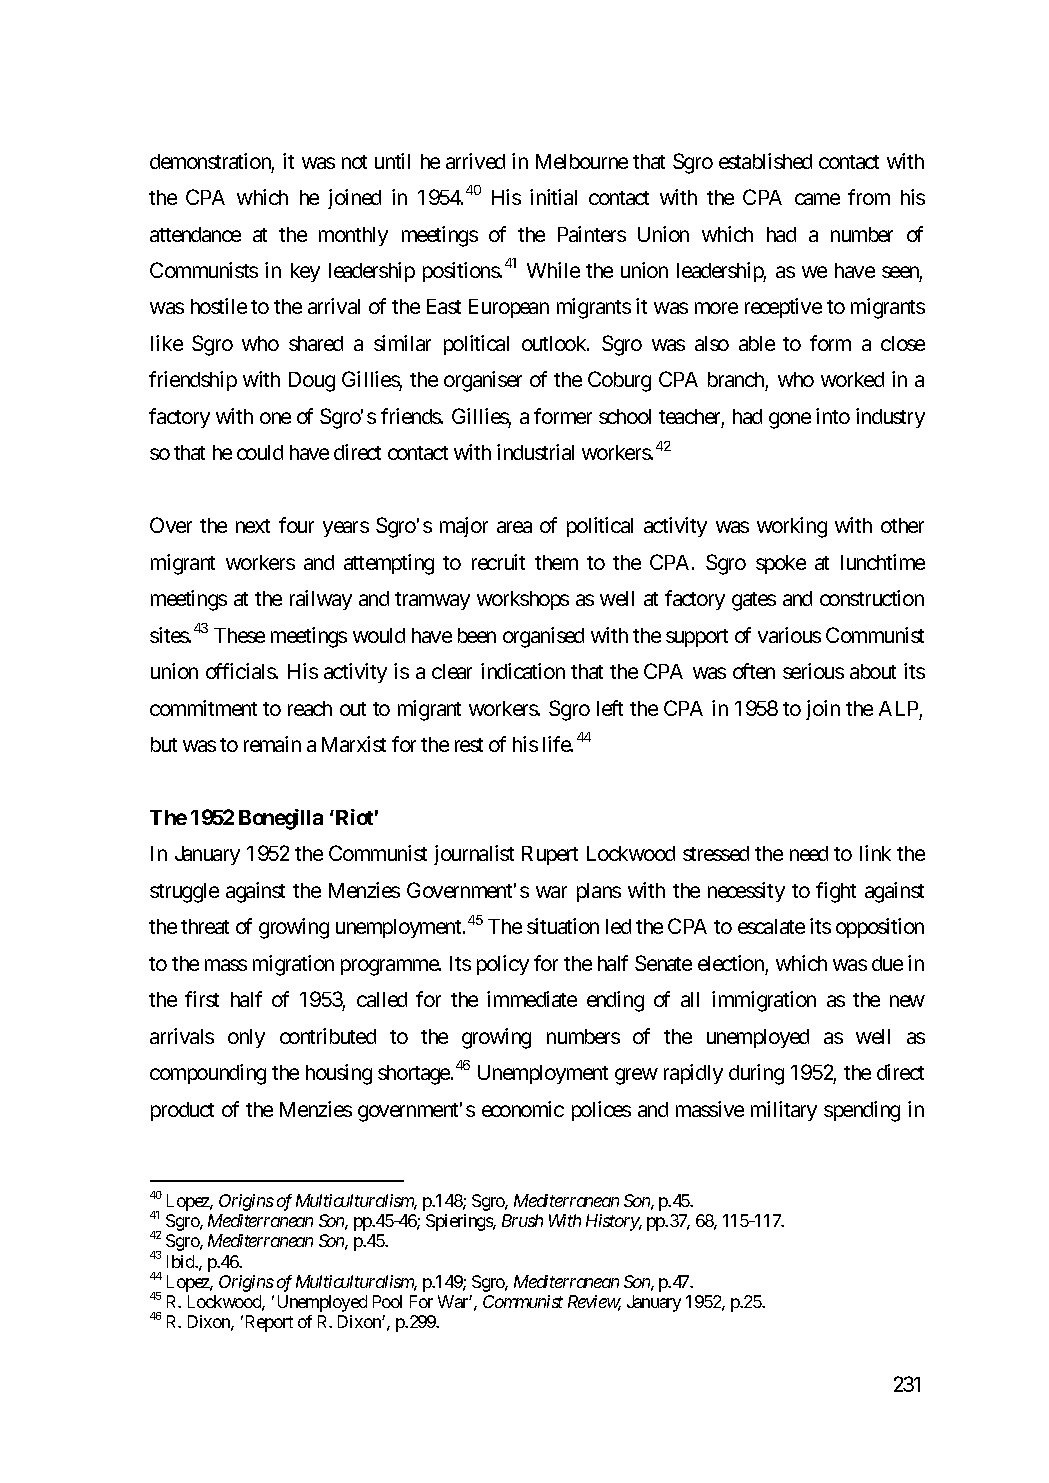 This document has height=1483, width=1049. What do you see at coordinates (563, 926) in the document?
I see `situation` at bounding box center [563, 926].
